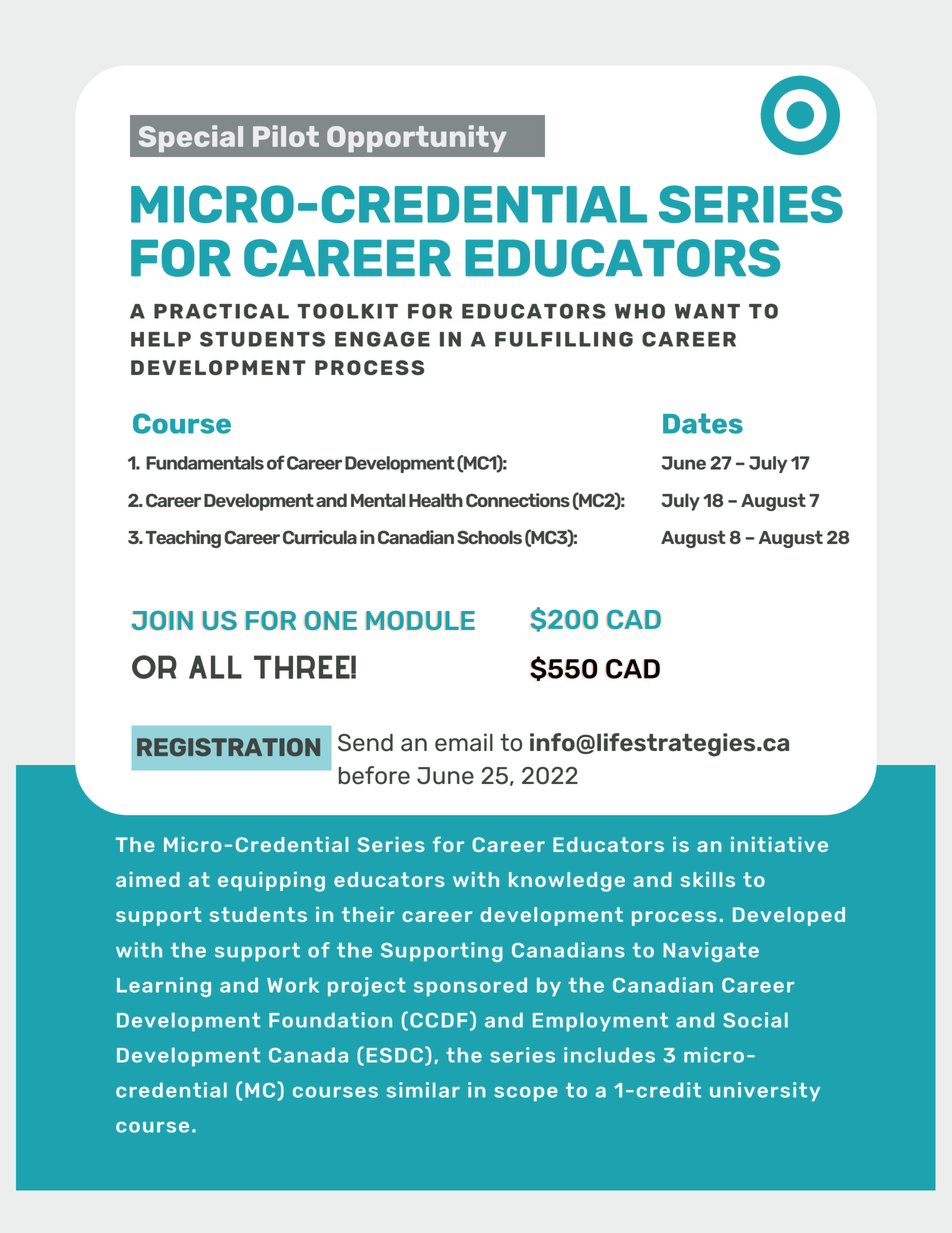 This screenshot has width=952, height=1233. I want to click on ALL, so click(215, 667).
